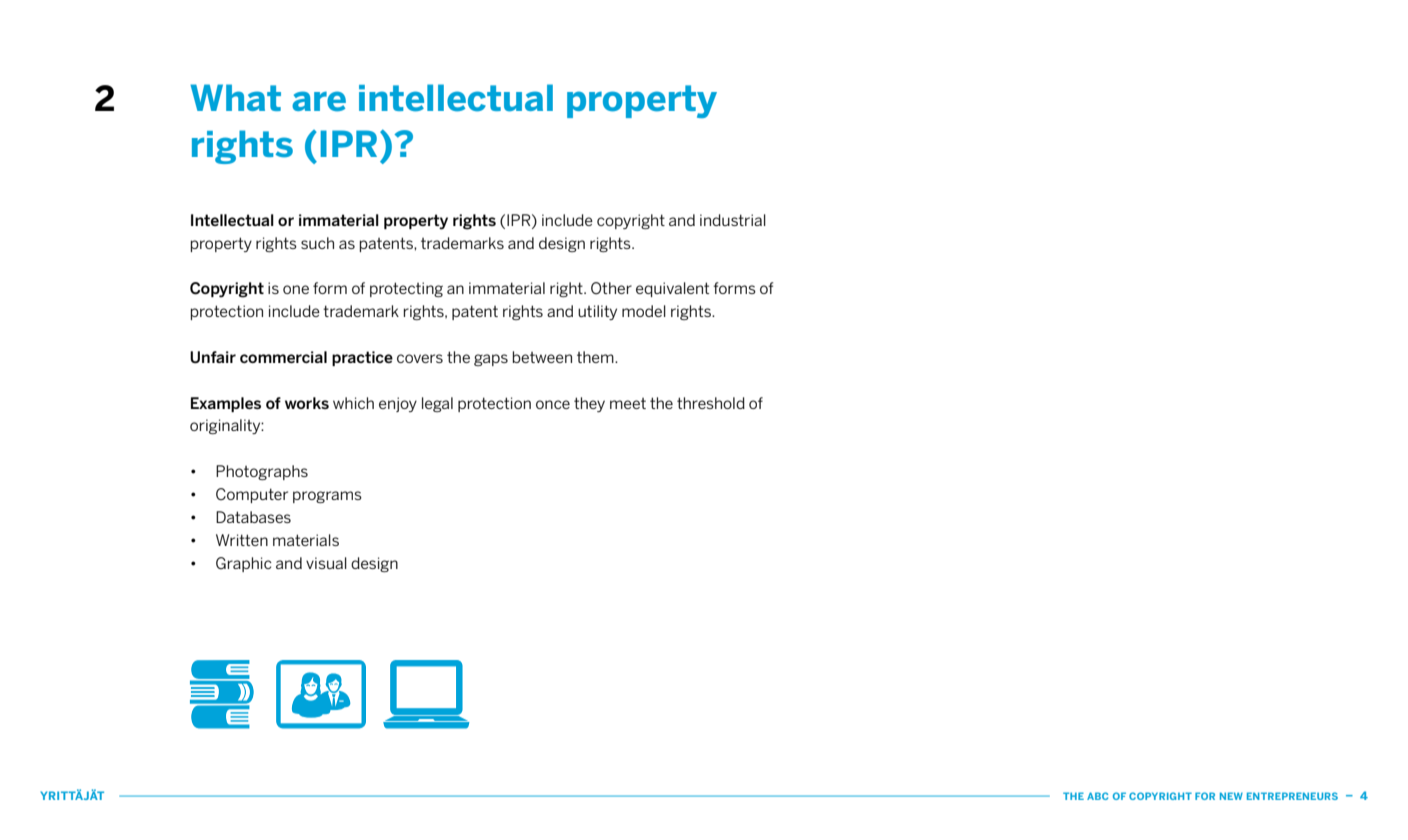 This page has width=1408, height=840. What do you see at coordinates (589, 404) in the page?
I see `they` at bounding box center [589, 404].
